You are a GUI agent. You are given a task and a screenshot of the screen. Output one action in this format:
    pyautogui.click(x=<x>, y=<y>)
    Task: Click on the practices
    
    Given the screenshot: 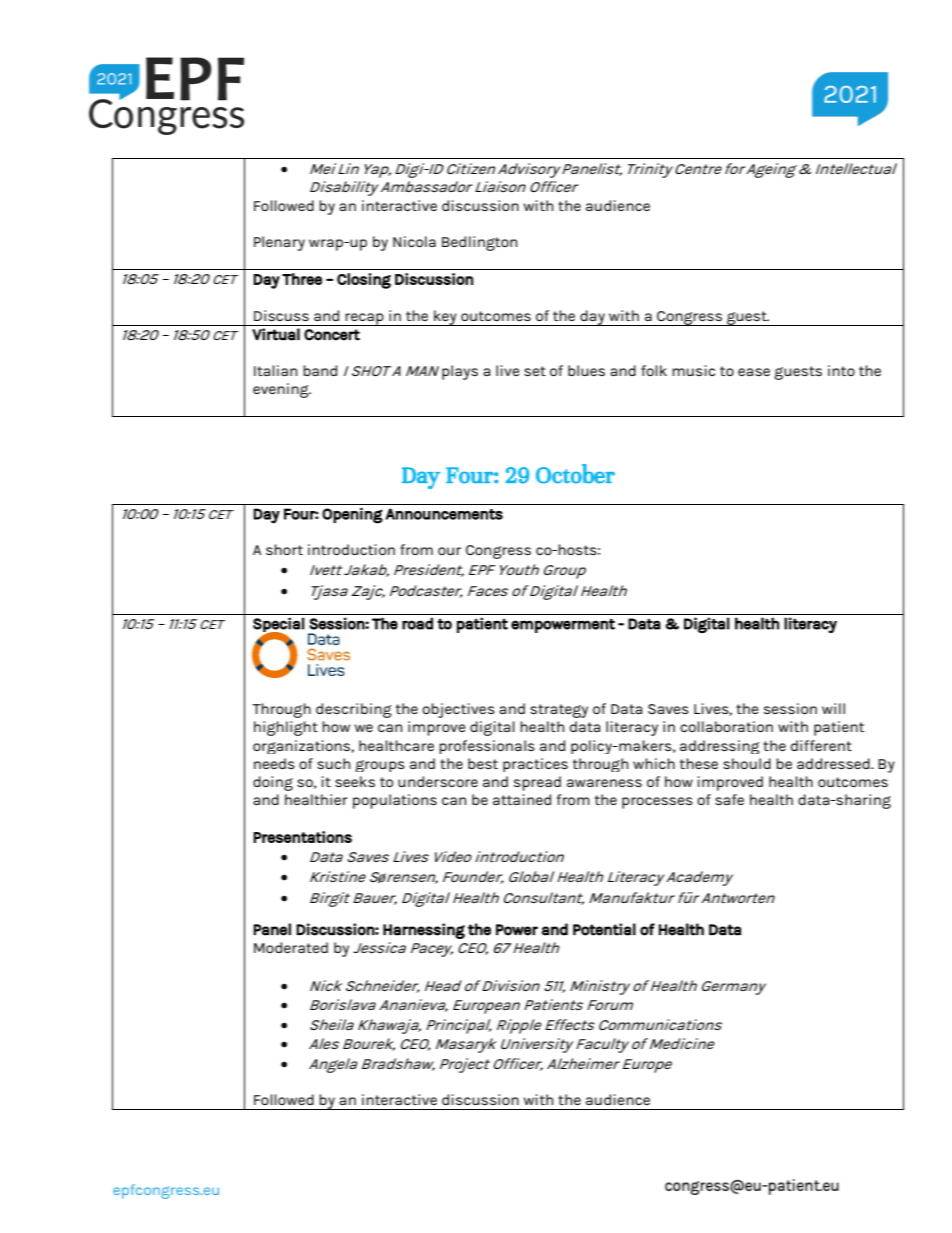 What is the action you would take?
    pyautogui.click(x=535, y=765)
